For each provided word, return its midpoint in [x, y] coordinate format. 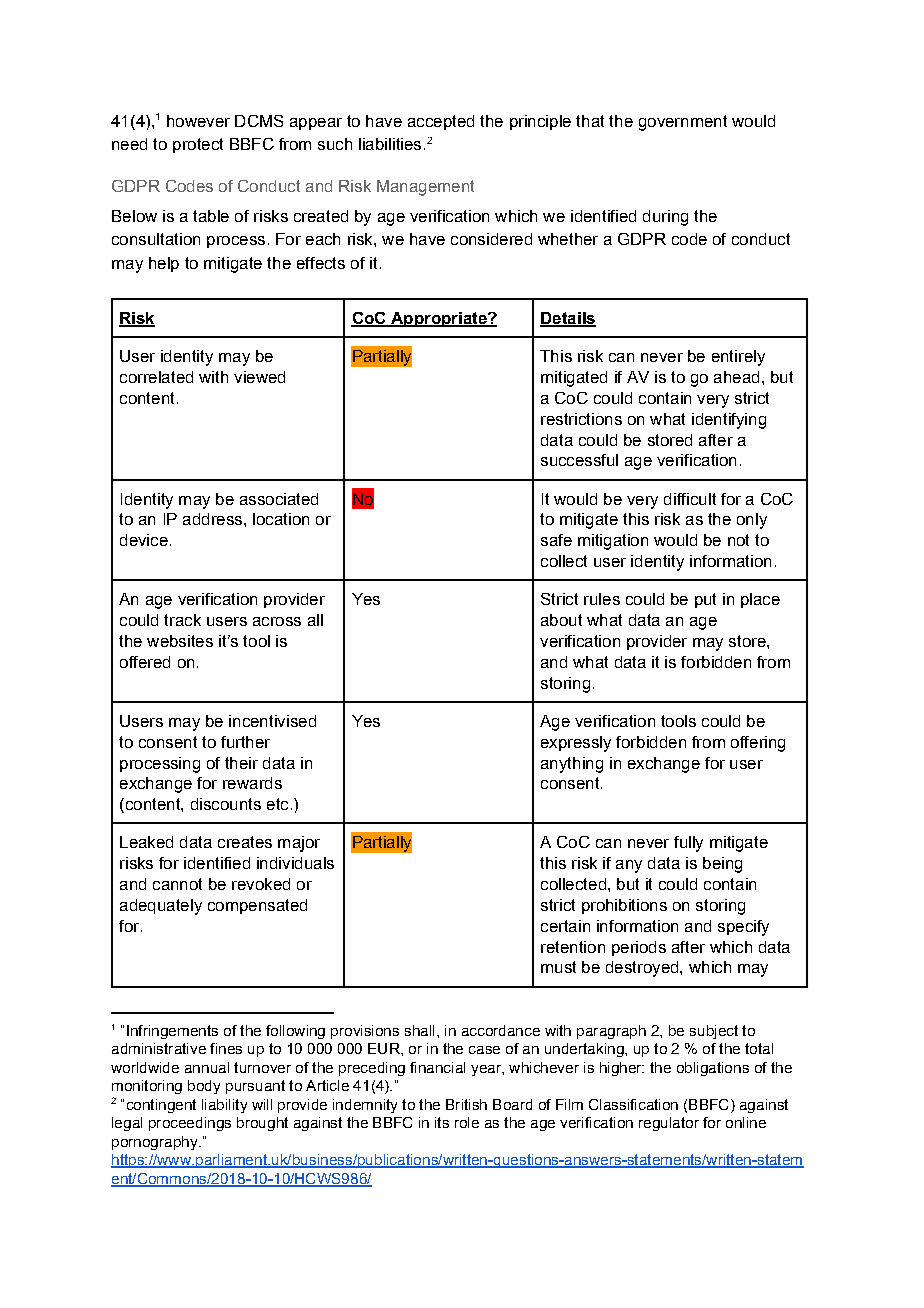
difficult [690, 499]
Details [568, 319]
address [212, 519]
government [683, 123]
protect [198, 145]
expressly [576, 744]
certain [565, 926]
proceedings [190, 1124]
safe [556, 540]
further [245, 742]
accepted [441, 122]
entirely [738, 358]
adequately [161, 907]
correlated [156, 377]
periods [639, 948]
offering [758, 744]
